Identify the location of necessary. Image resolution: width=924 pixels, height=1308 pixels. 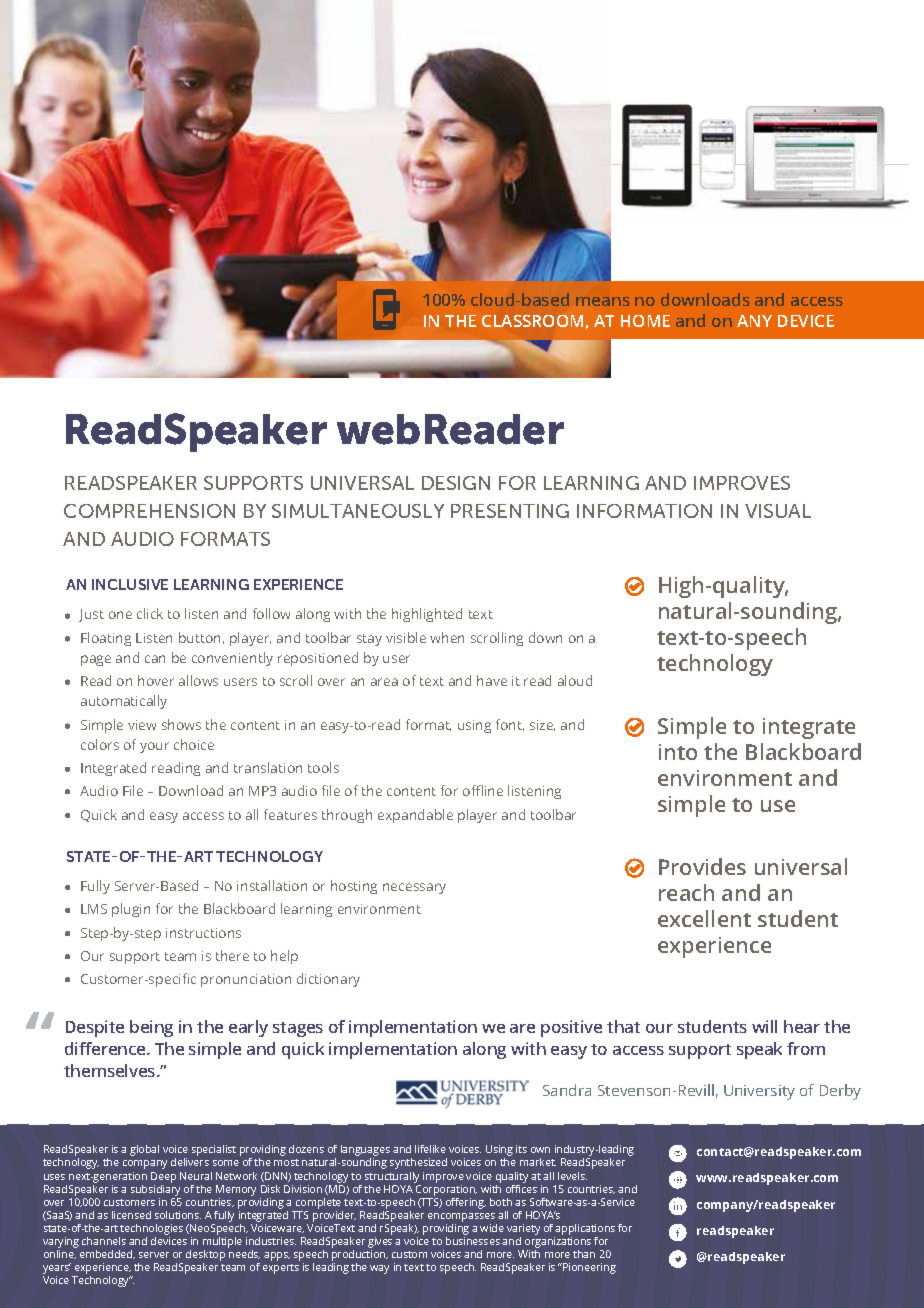
(414, 888).
